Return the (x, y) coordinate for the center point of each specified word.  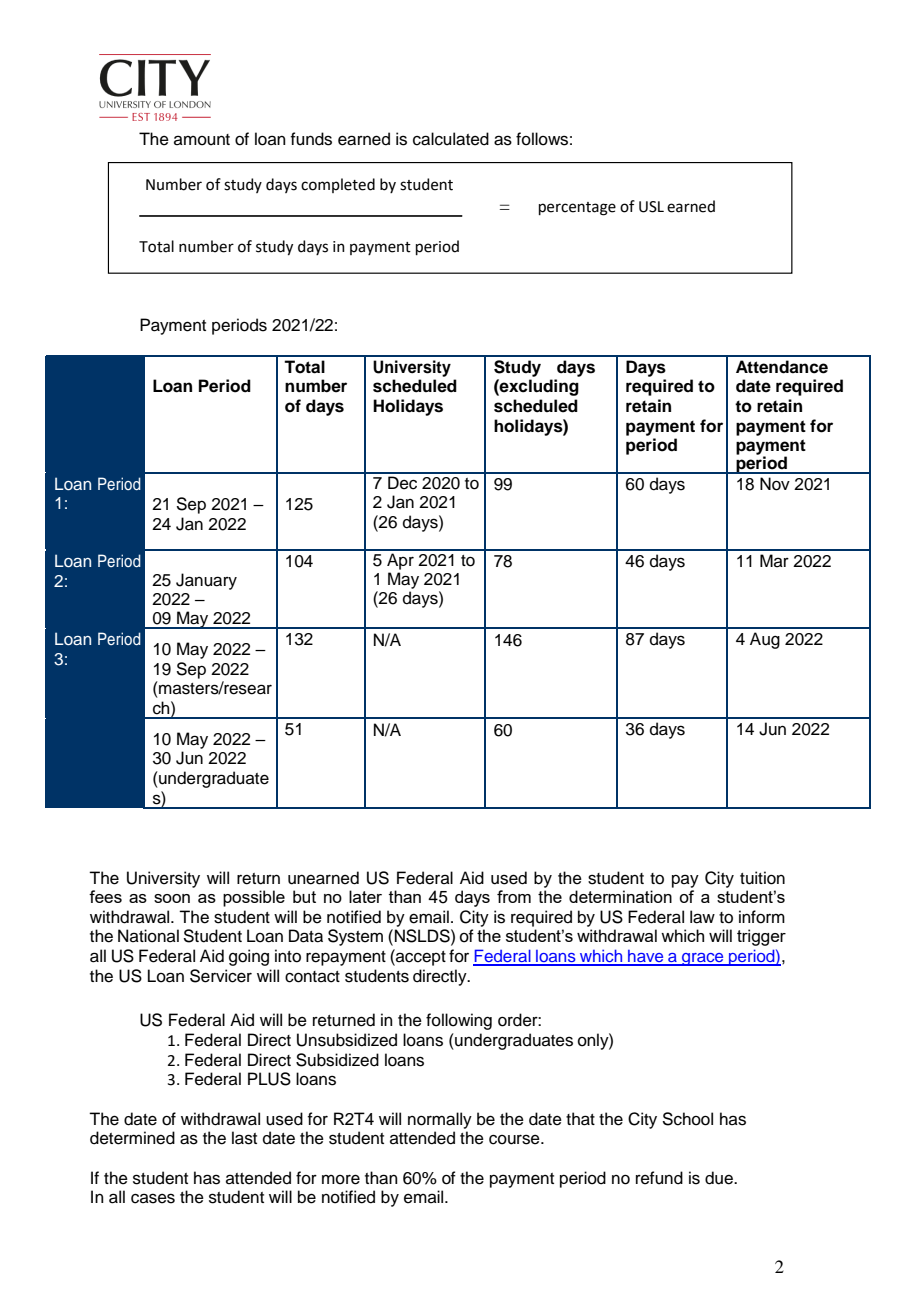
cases (153, 1198)
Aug (765, 640)
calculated (451, 139)
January (206, 581)
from (514, 896)
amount (202, 140)
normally (440, 1120)
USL (651, 207)
